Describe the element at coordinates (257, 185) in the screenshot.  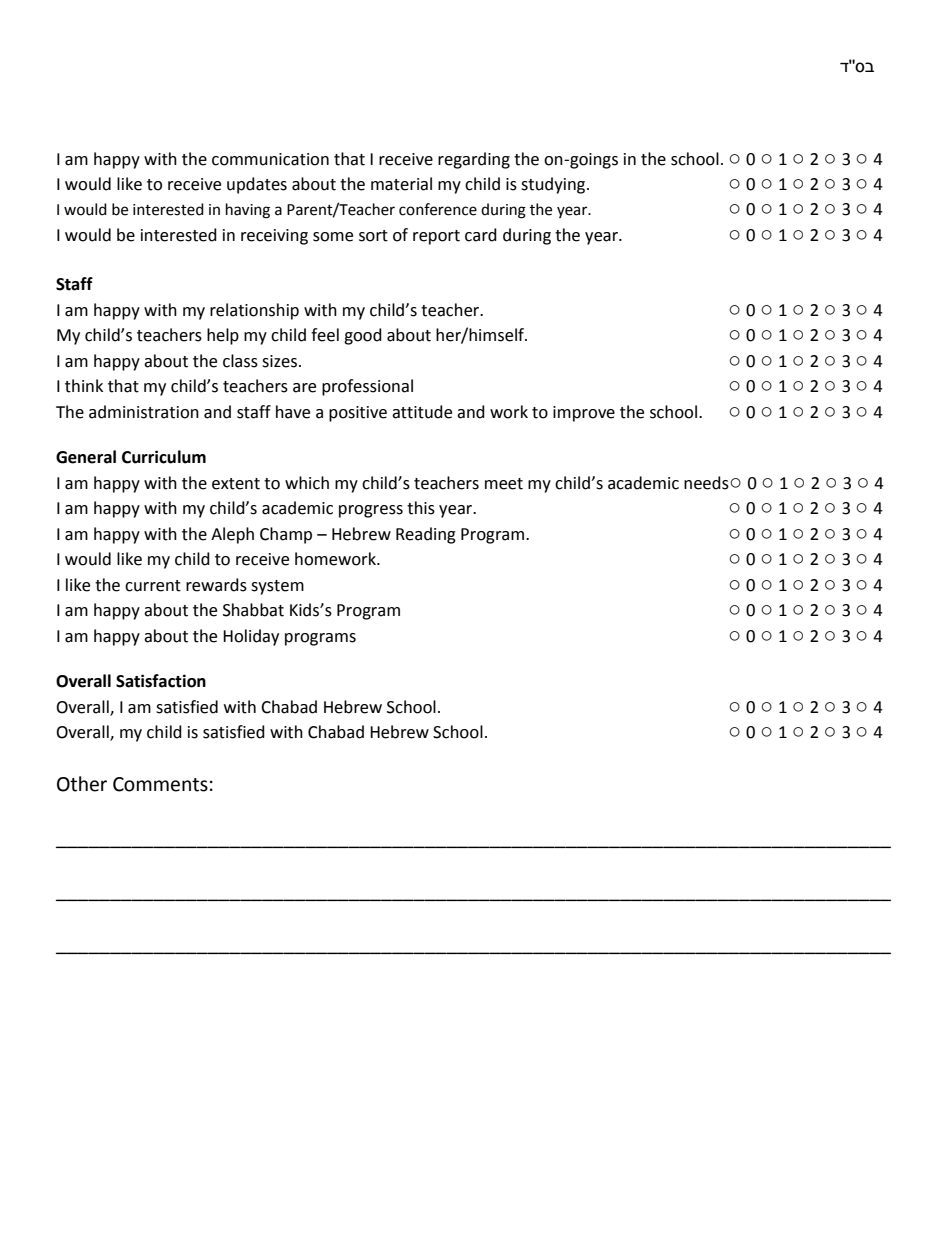
I see `updates` at that location.
